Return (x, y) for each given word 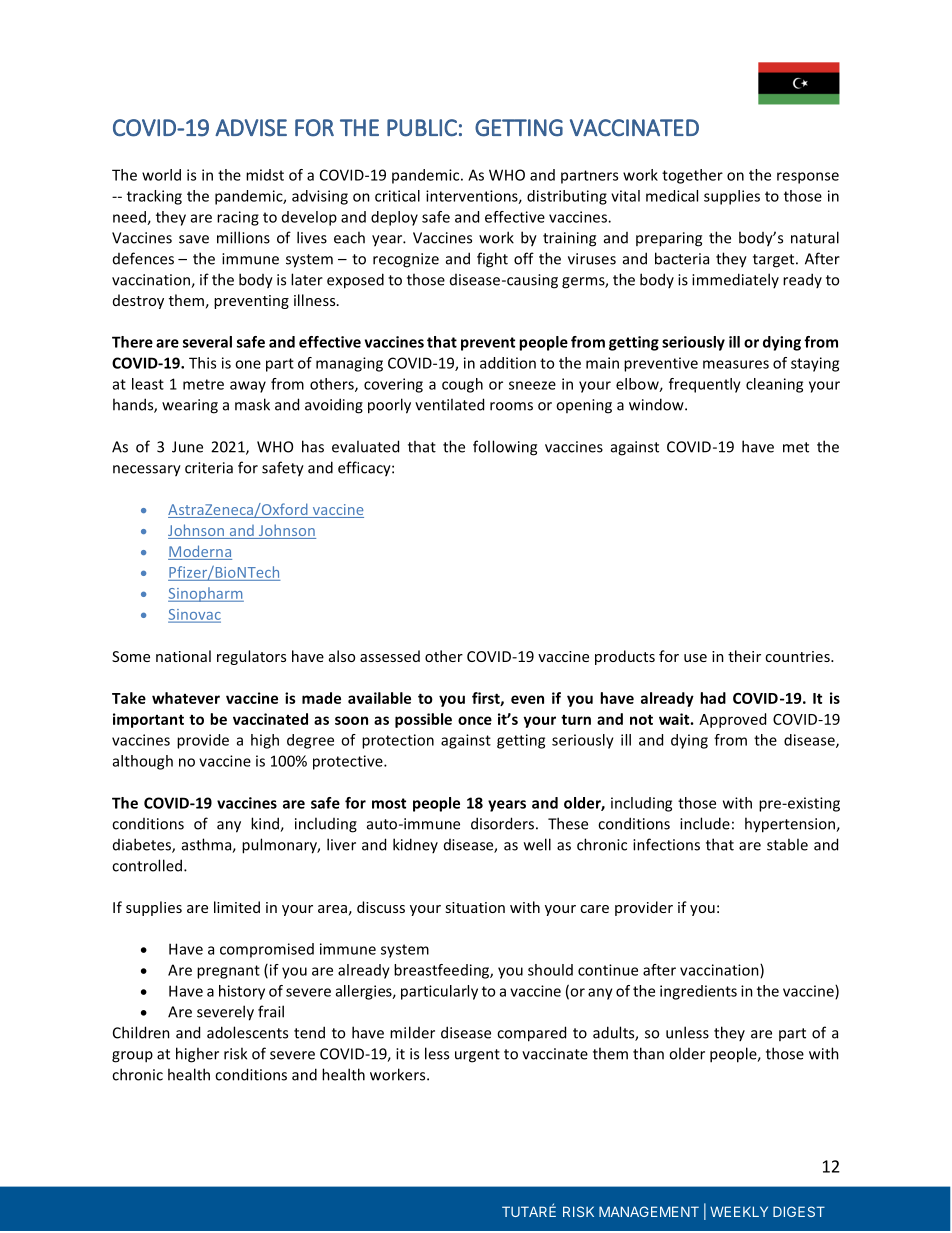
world (161, 175)
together (692, 176)
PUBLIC (422, 128)
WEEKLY (739, 1211)
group (132, 1057)
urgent (477, 1056)
